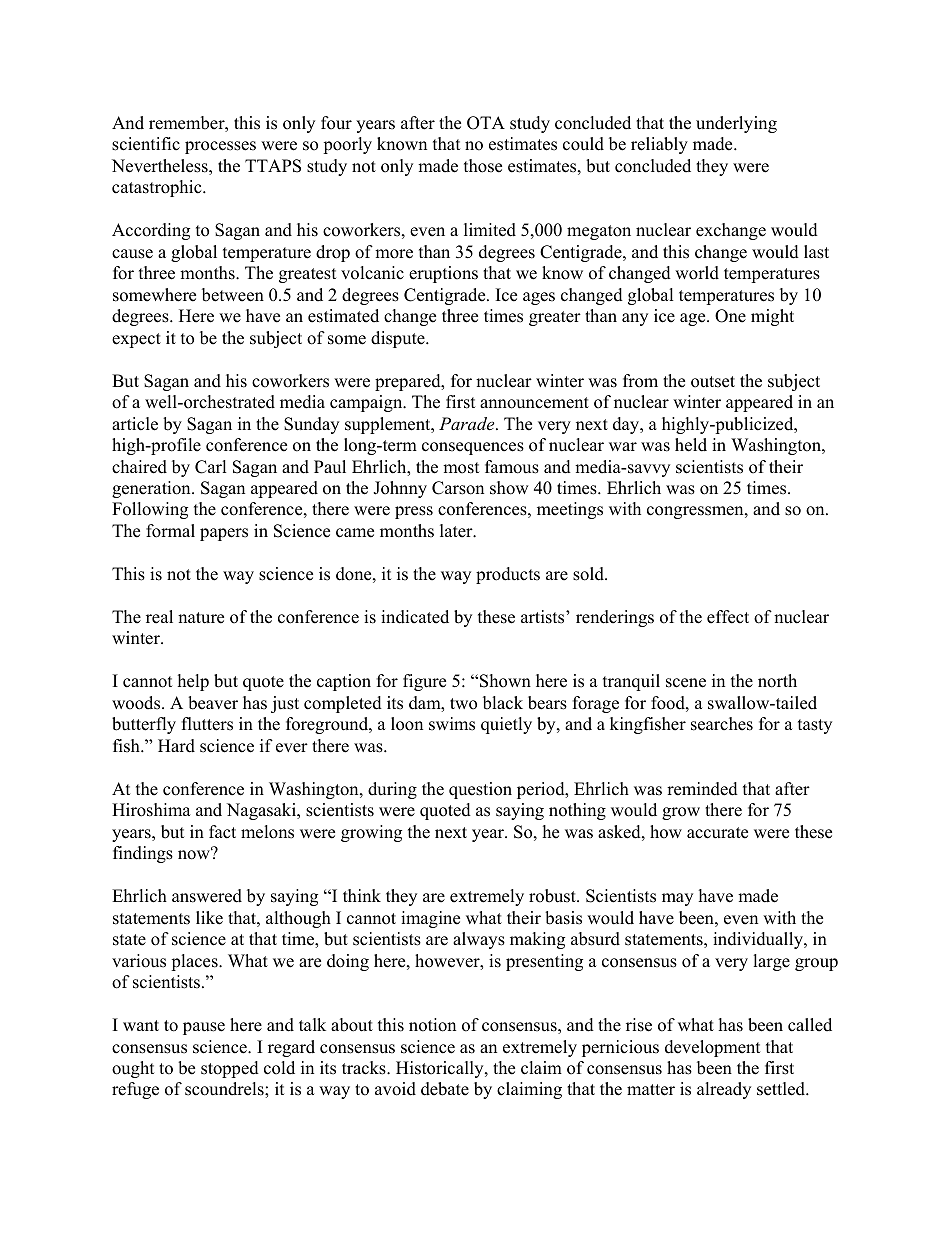 Image resolution: width=952 pixels, height=1233 pixels. Describe the element at coordinates (136, 340) in the screenshot. I see `expect` at that location.
